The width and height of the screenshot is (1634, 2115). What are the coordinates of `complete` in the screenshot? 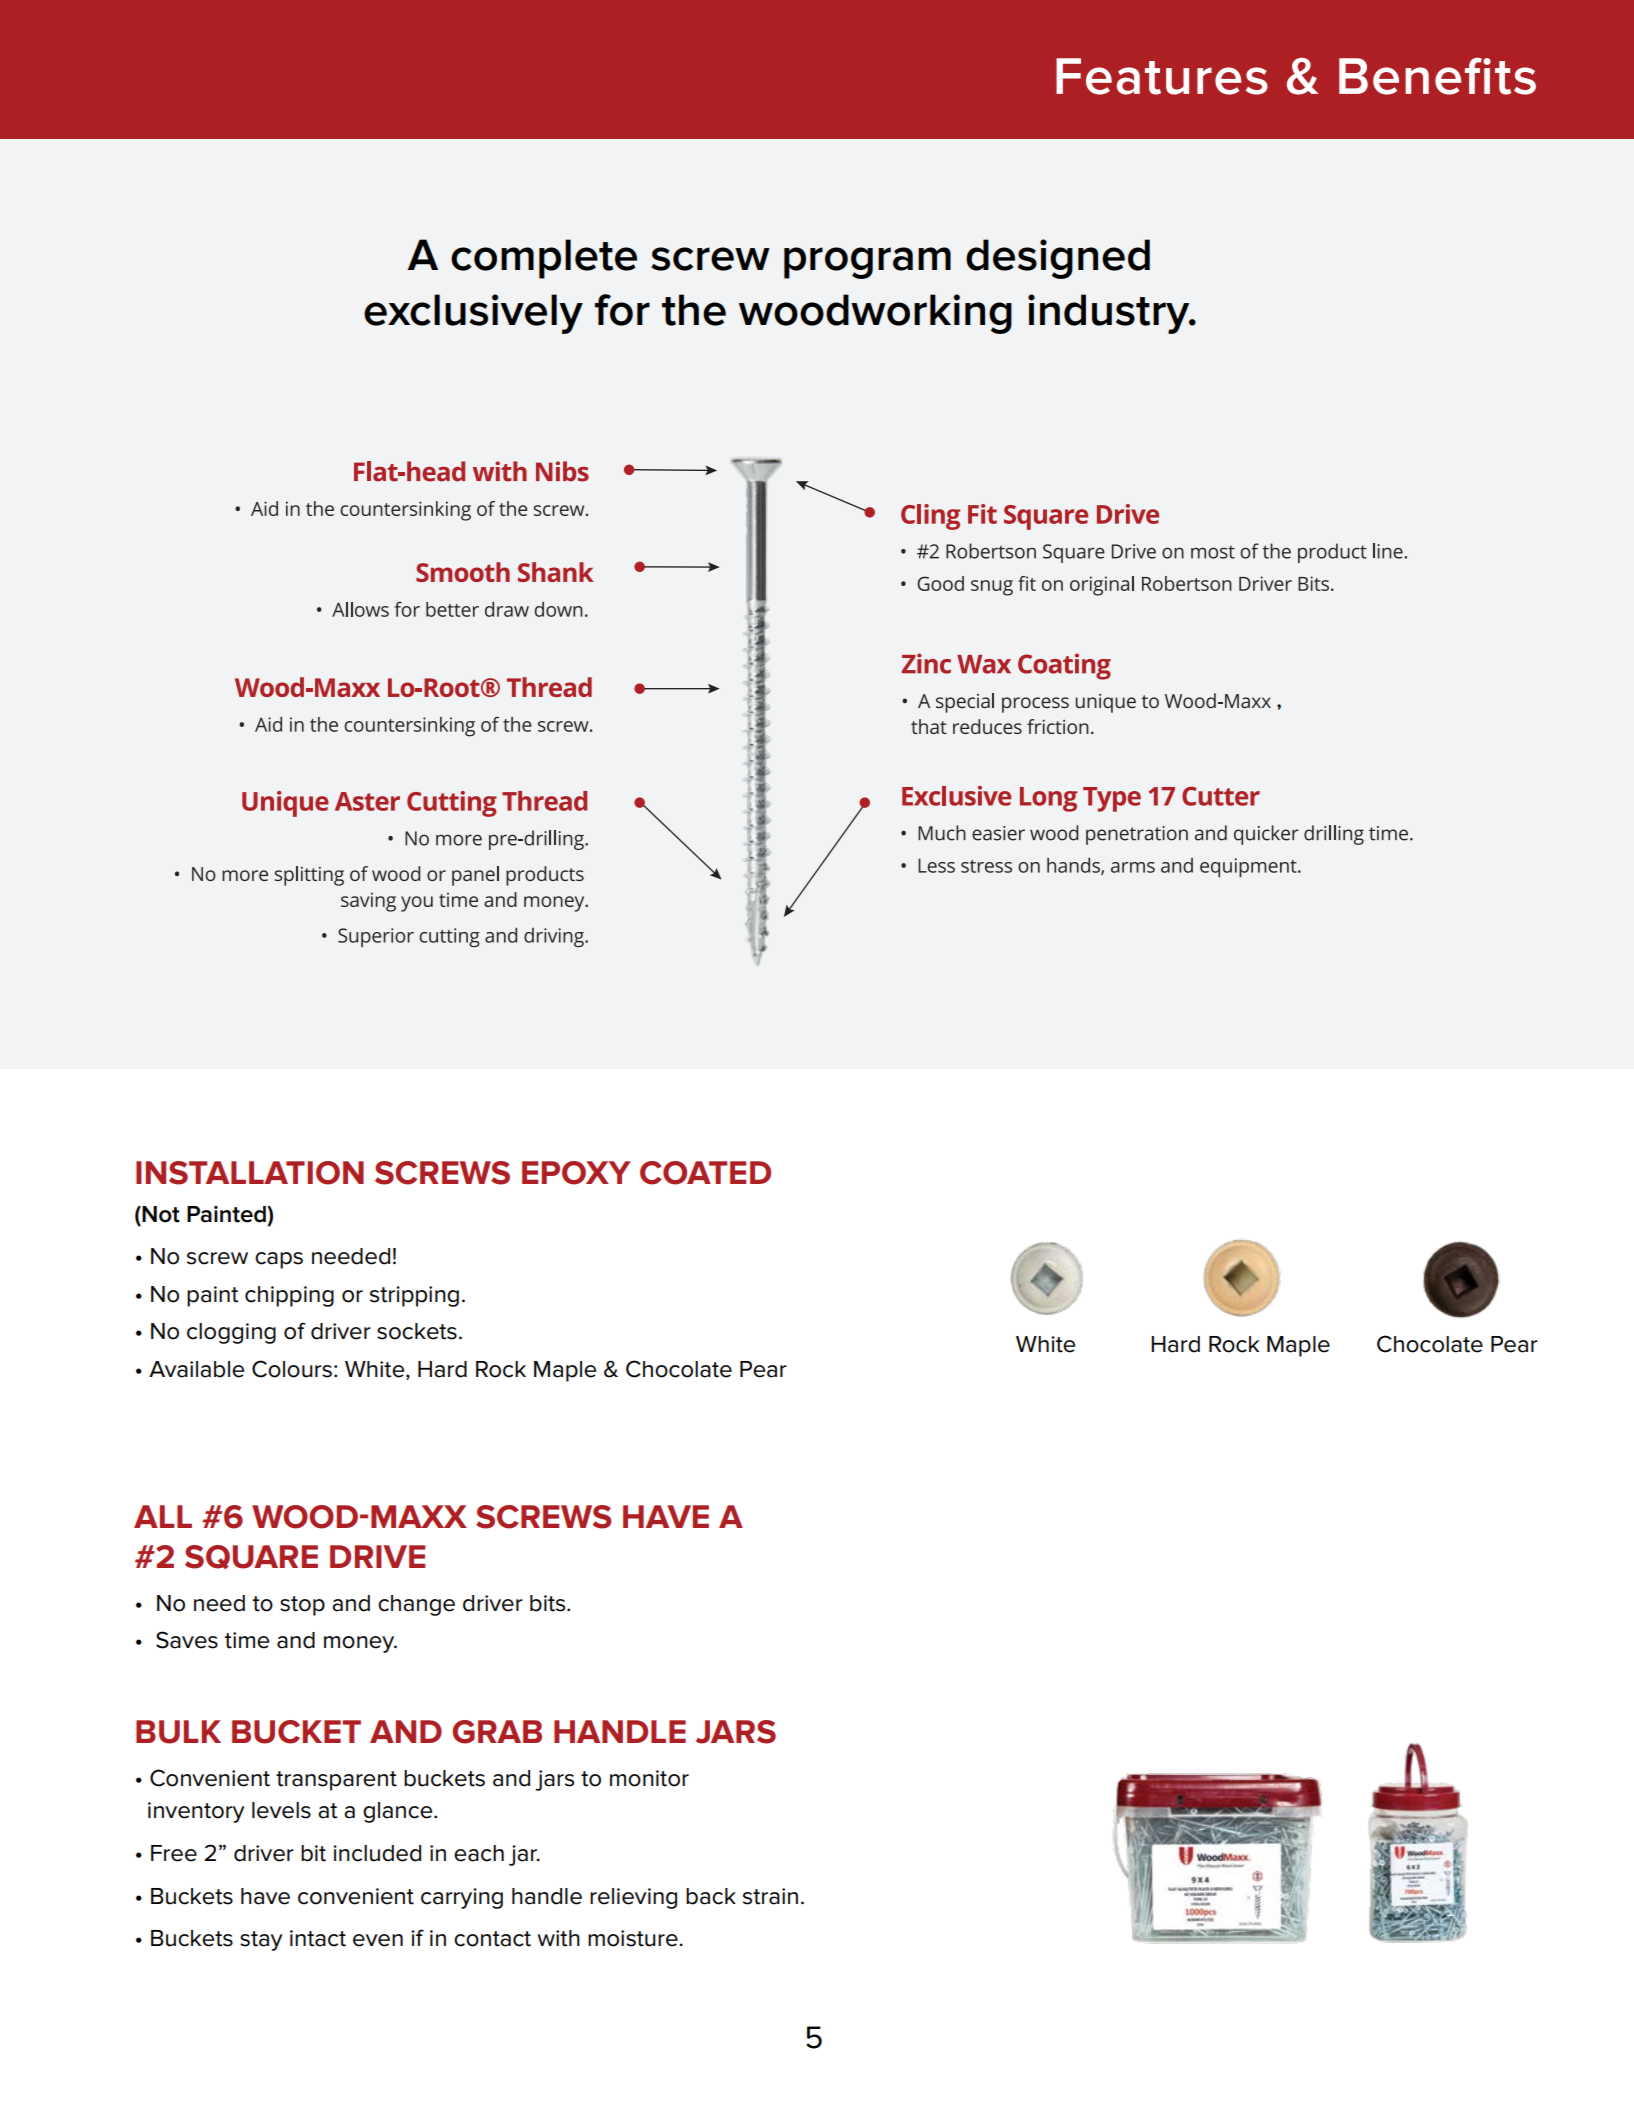 It's located at (544, 259).
